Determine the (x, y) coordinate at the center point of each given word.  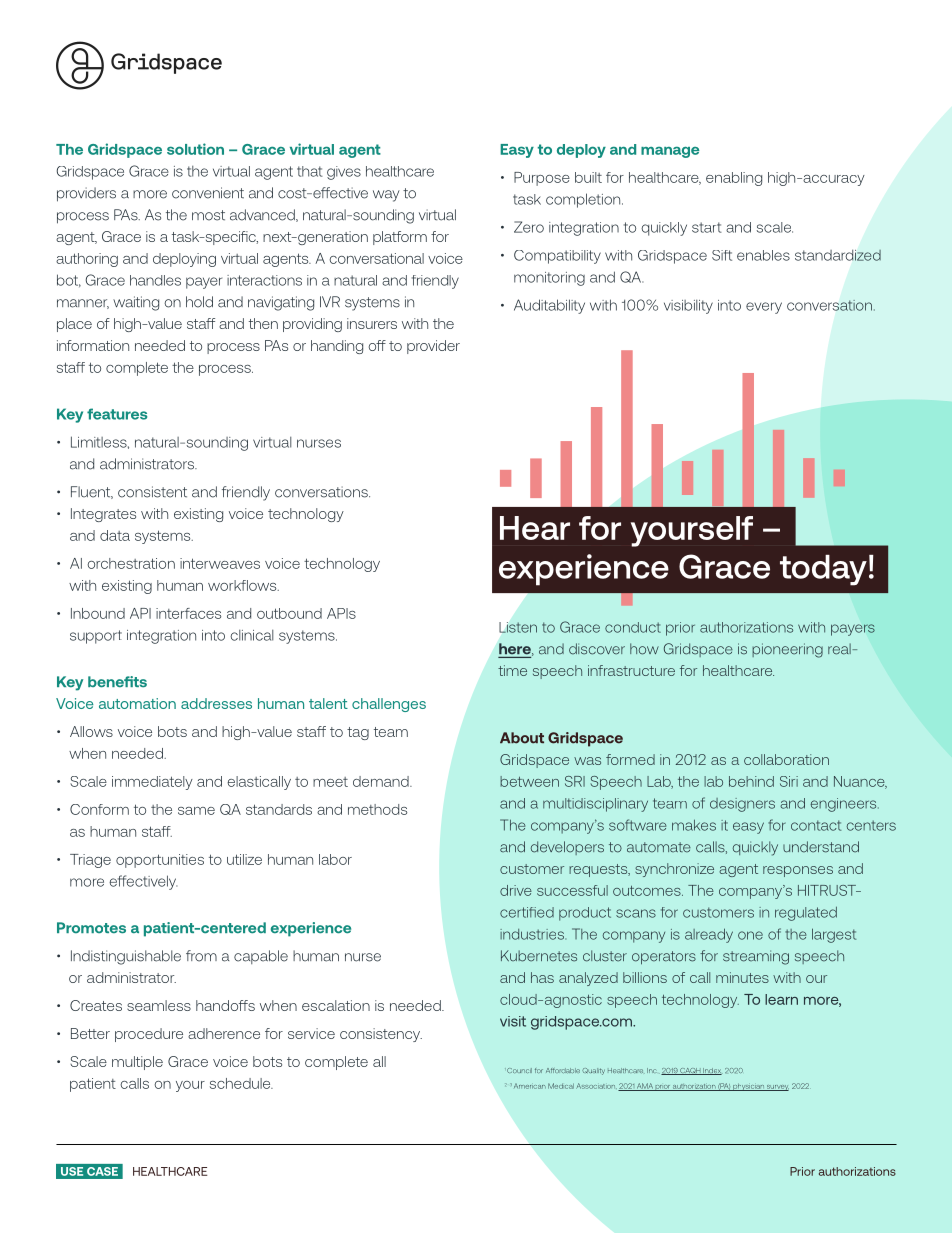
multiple (137, 1063)
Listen (518, 627)
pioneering (787, 650)
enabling (734, 179)
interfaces (188, 613)
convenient (208, 193)
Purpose (542, 179)
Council (518, 1070)
